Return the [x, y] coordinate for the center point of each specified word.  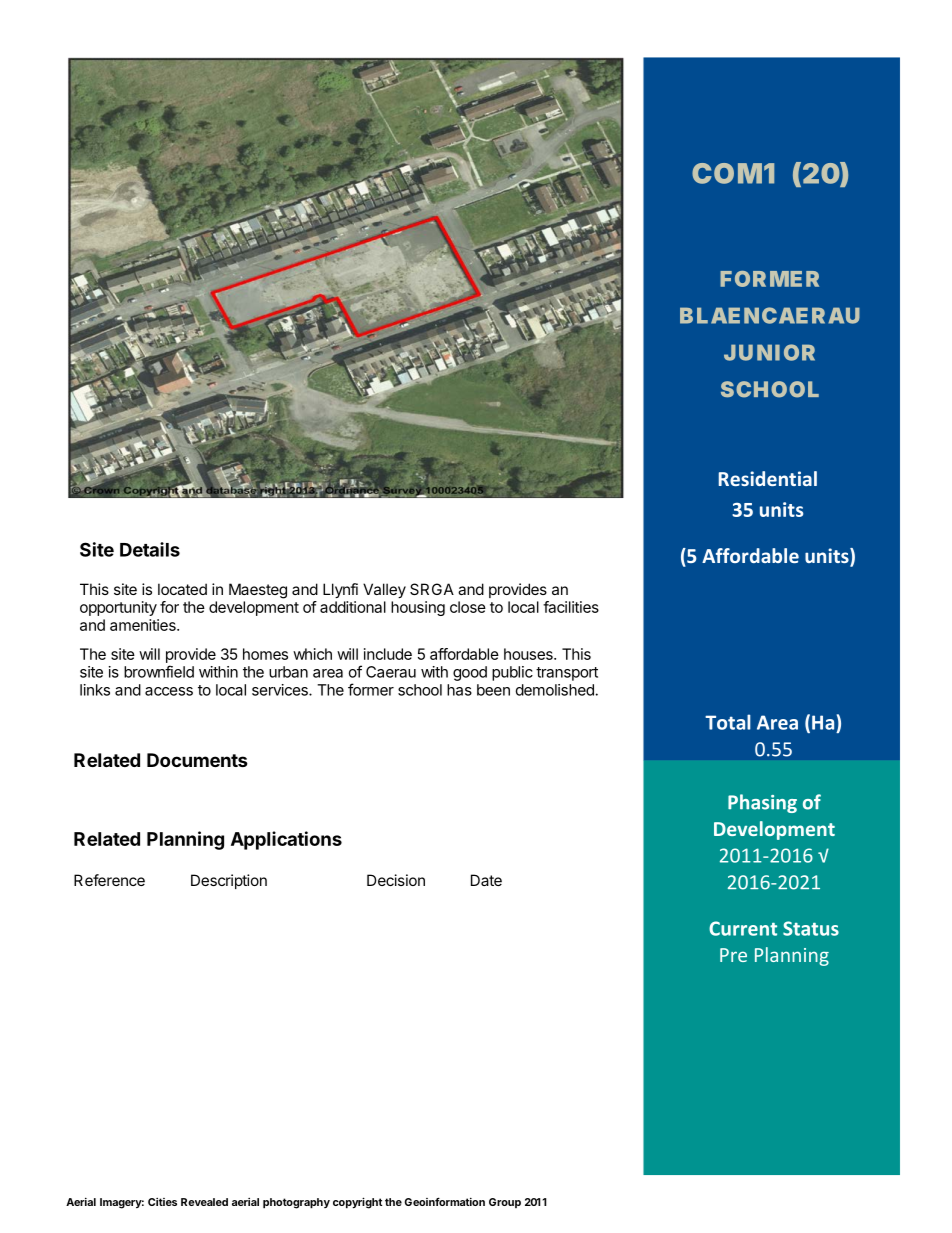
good [470, 673]
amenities [144, 625]
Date [486, 880]
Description [229, 881]
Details [150, 549]
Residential [768, 478]
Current [743, 928]
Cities [162, 1202]
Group [505, 1203]
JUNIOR [769, 352]
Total [728, 722]
